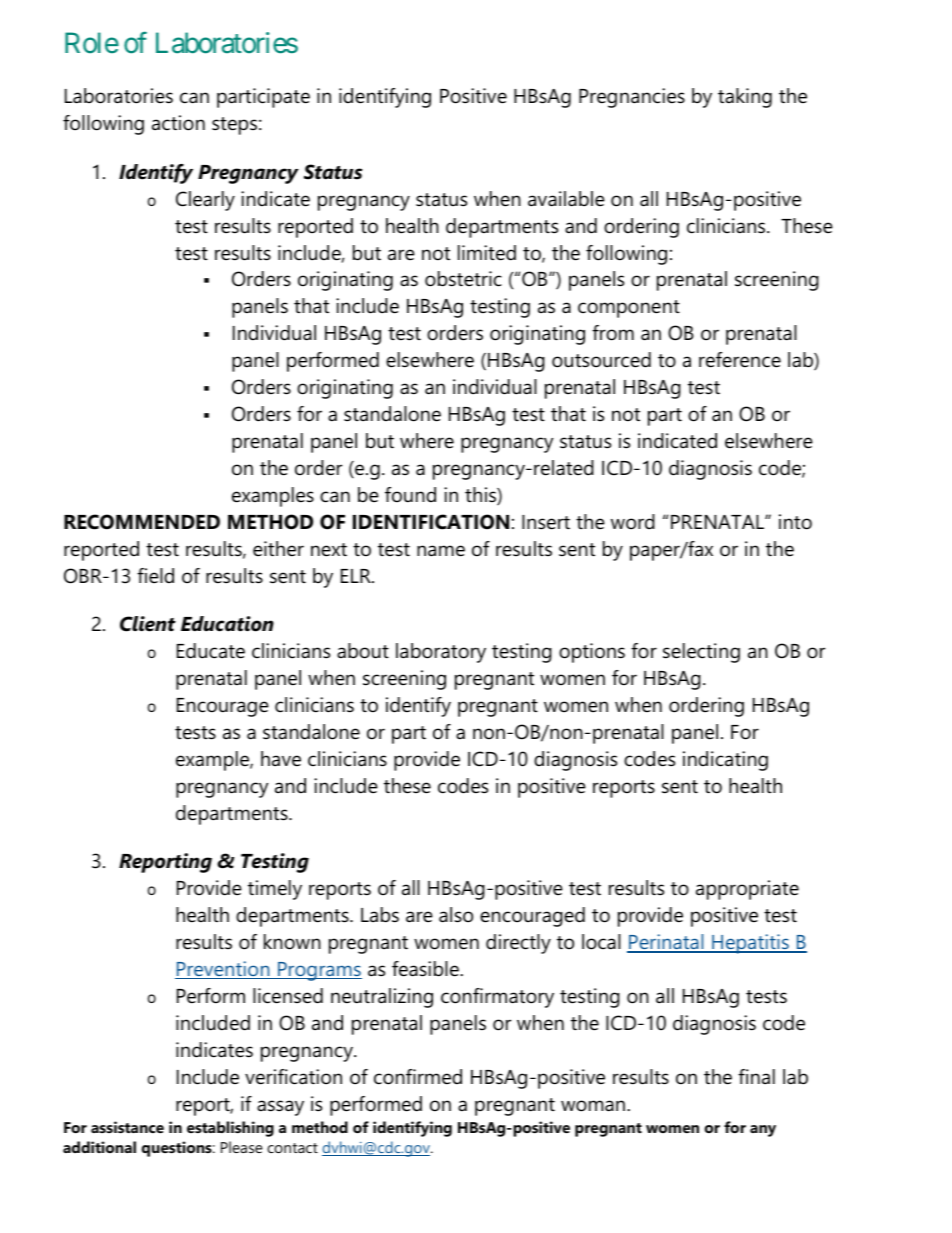 The width and height of the screenshot is (952, 1233). I want to click on laboratory, so click(441, 653).
